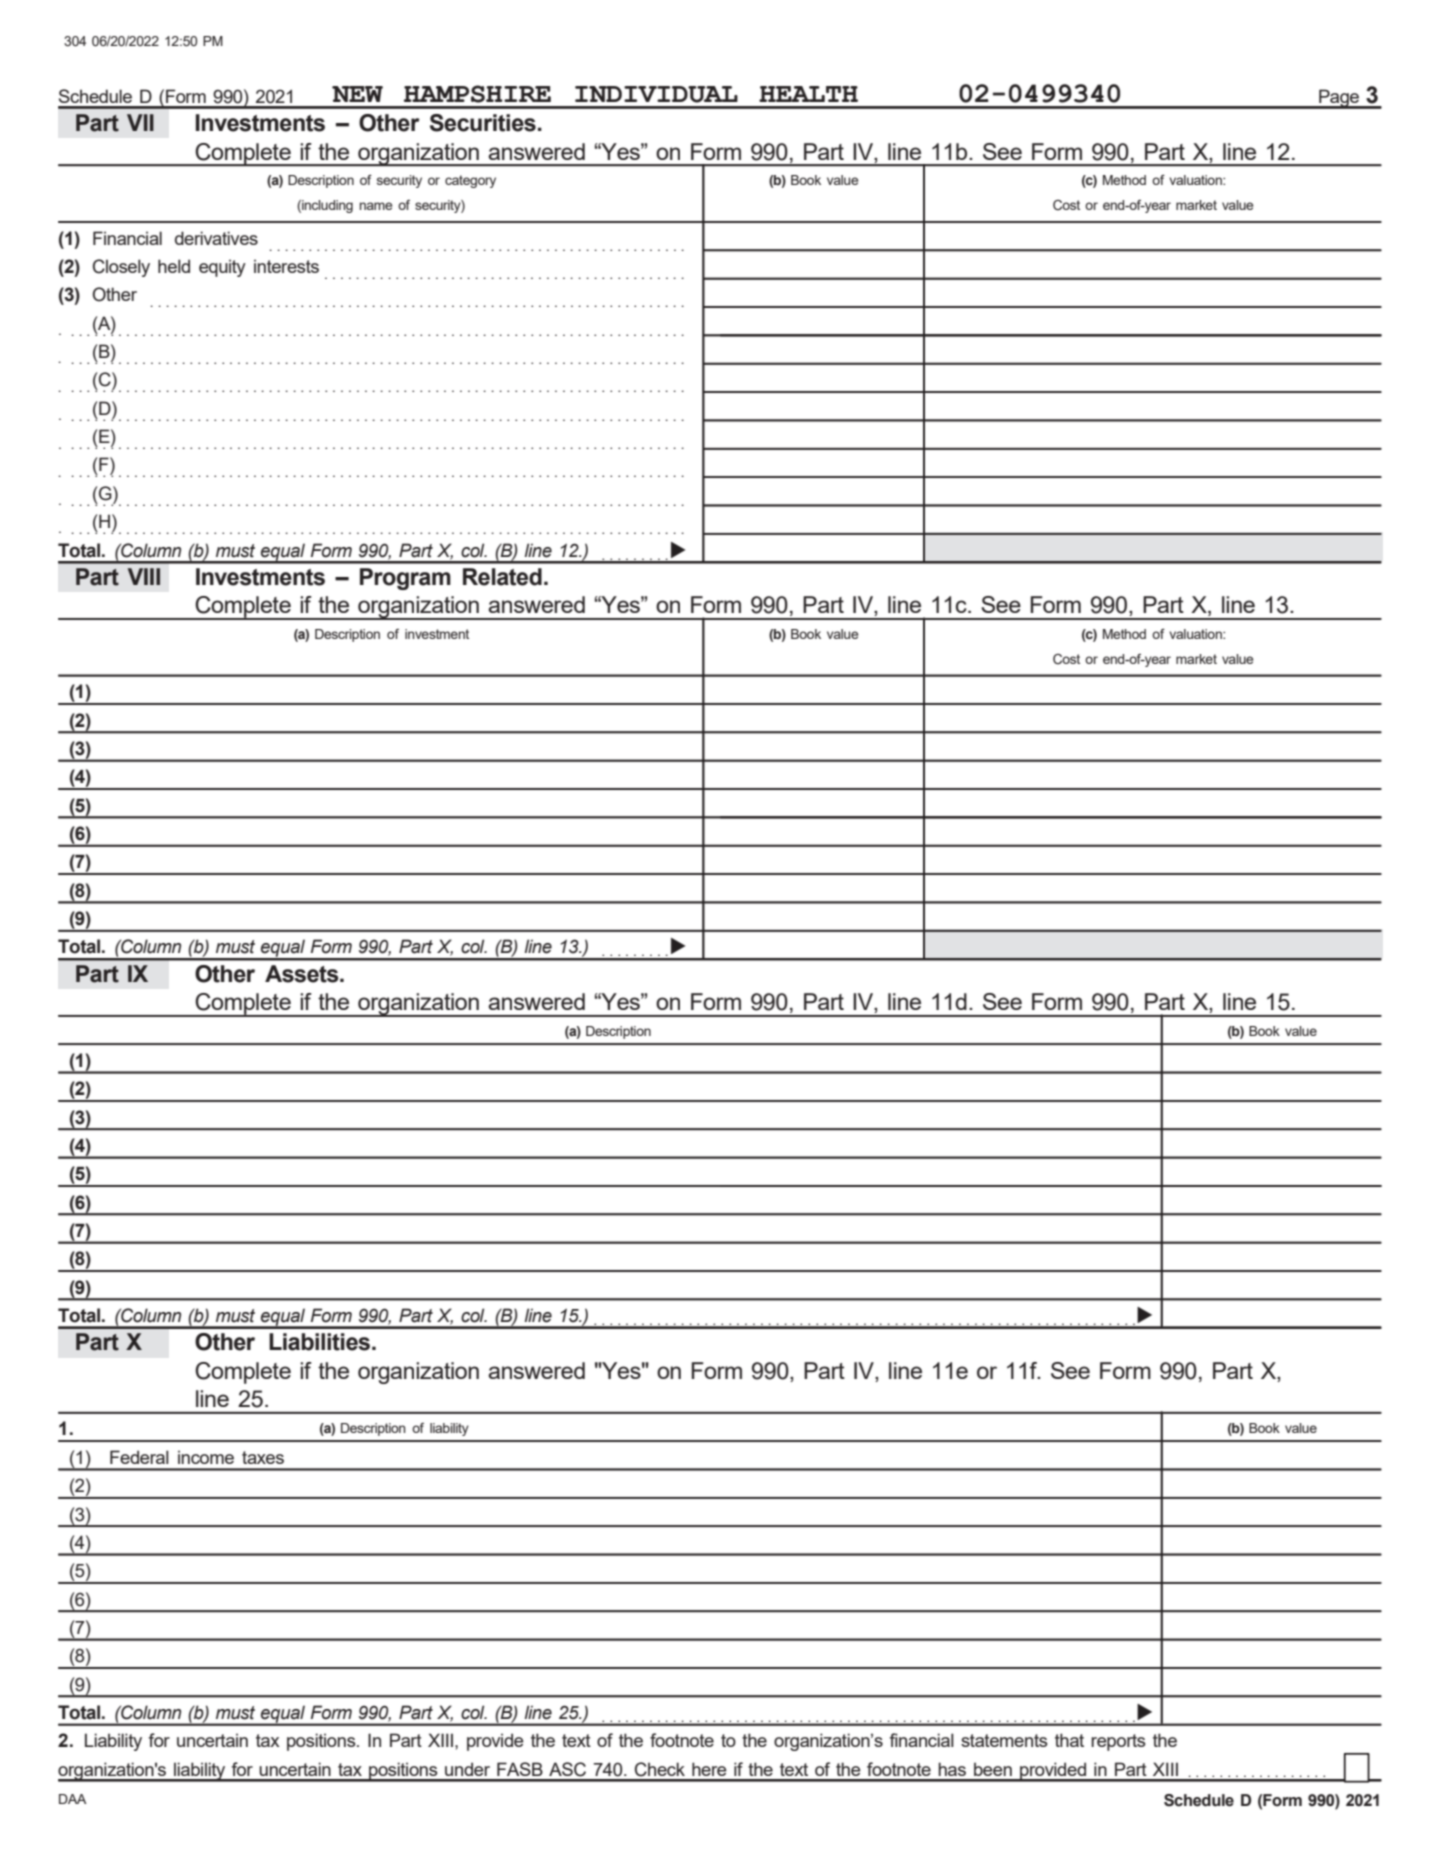  What do you see at coordinates (709, 1769) in the screenshot?
I see `here` at bounding box center [709, 1769].
